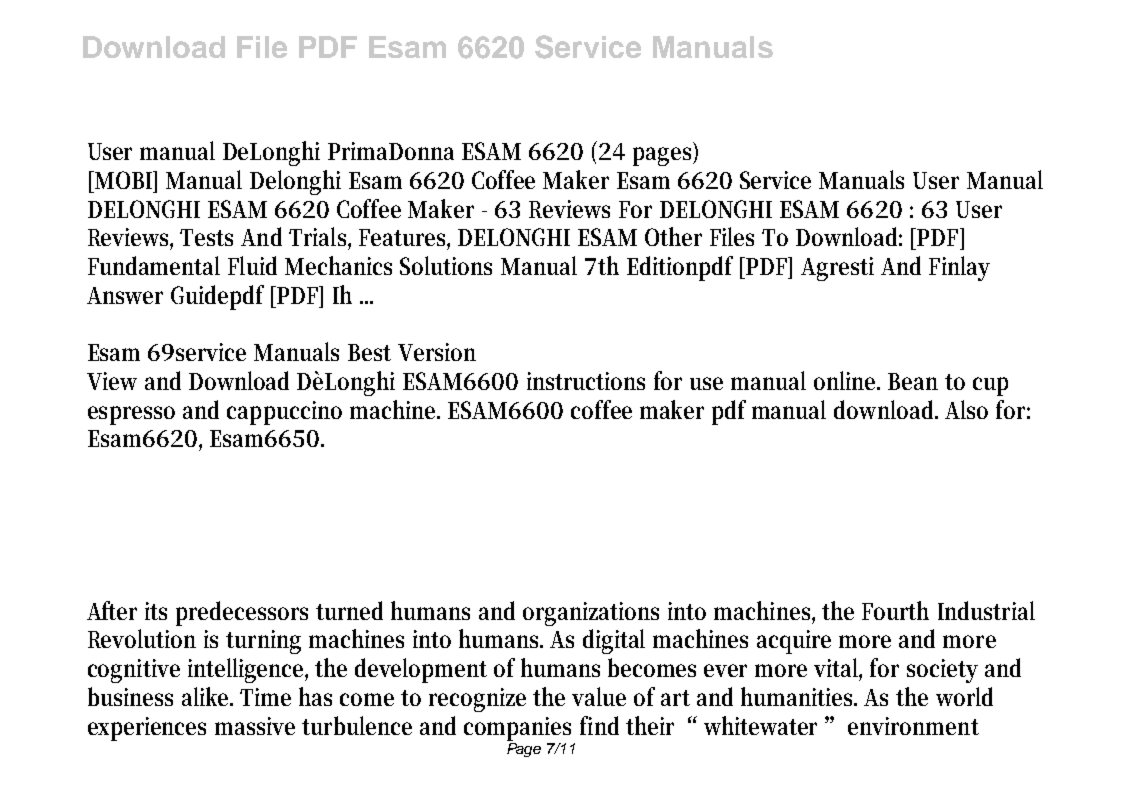  Describe the element at coordinates (586, 381) in the screenshot. I see `instructions` at that location.
